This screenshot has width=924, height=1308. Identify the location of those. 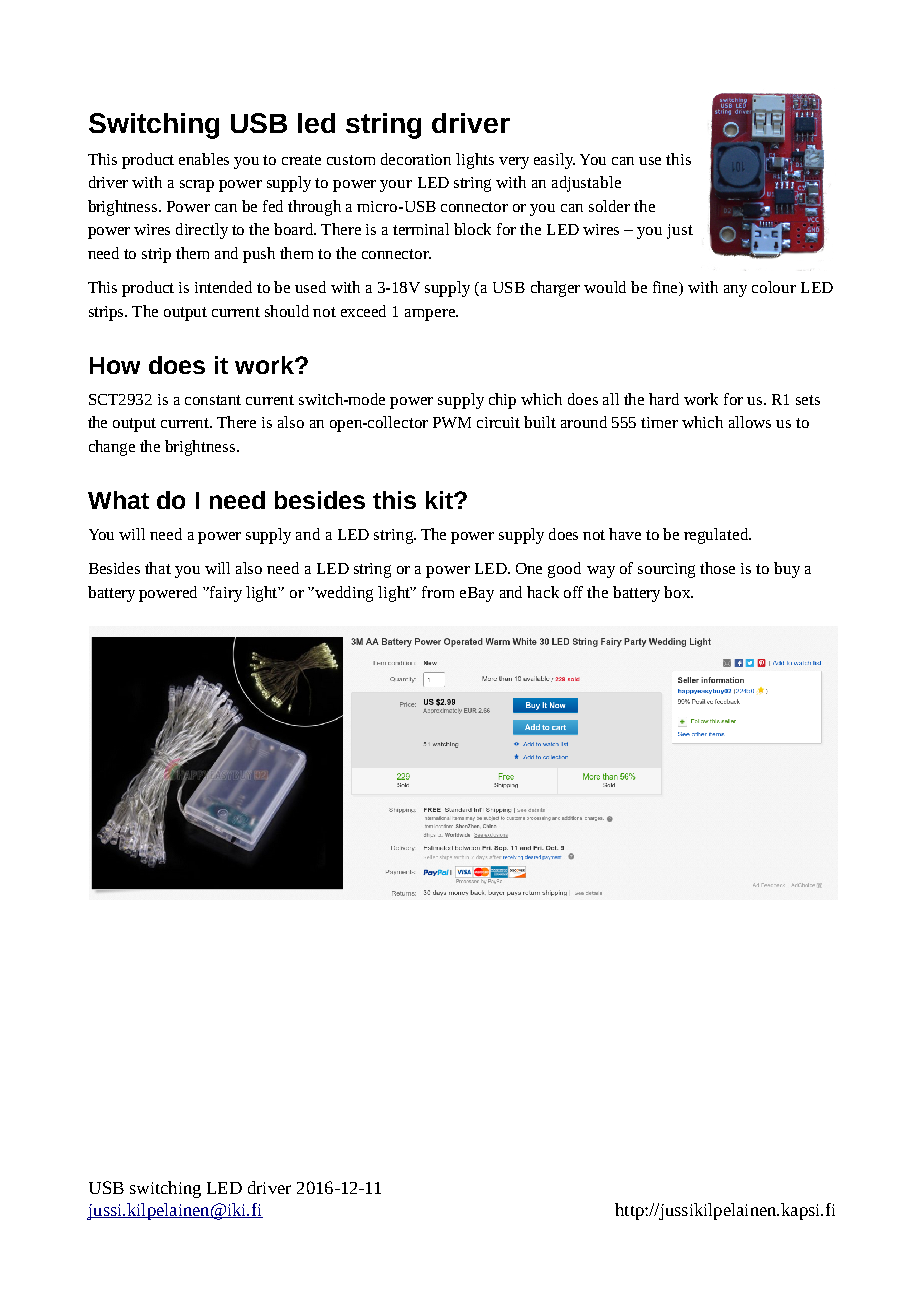
(717, 568).
